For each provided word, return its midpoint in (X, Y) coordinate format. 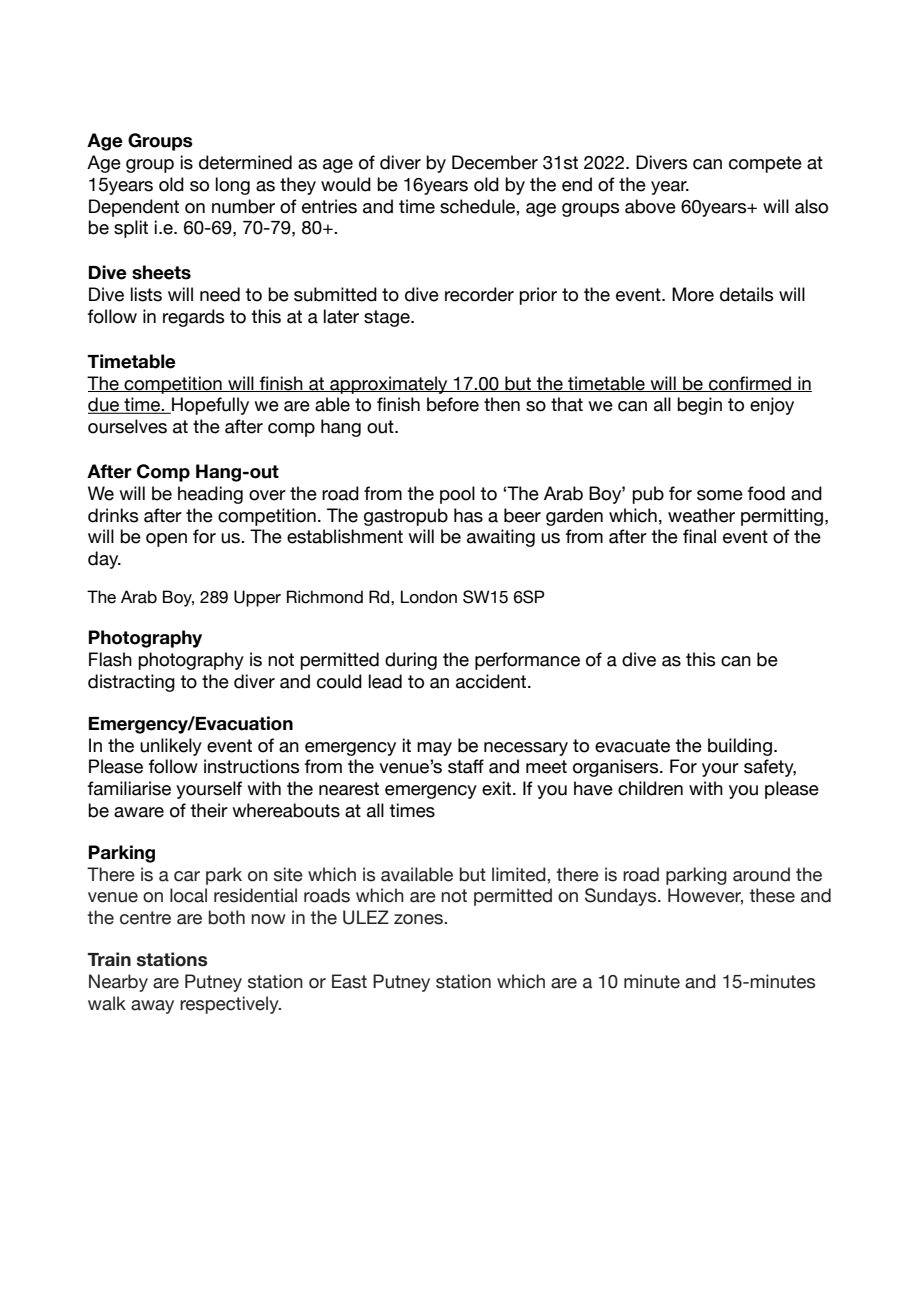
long (233, 186)
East (349, 981)
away (152, 1007)
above (650, 206)
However (705, 896)
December (495, 162)
